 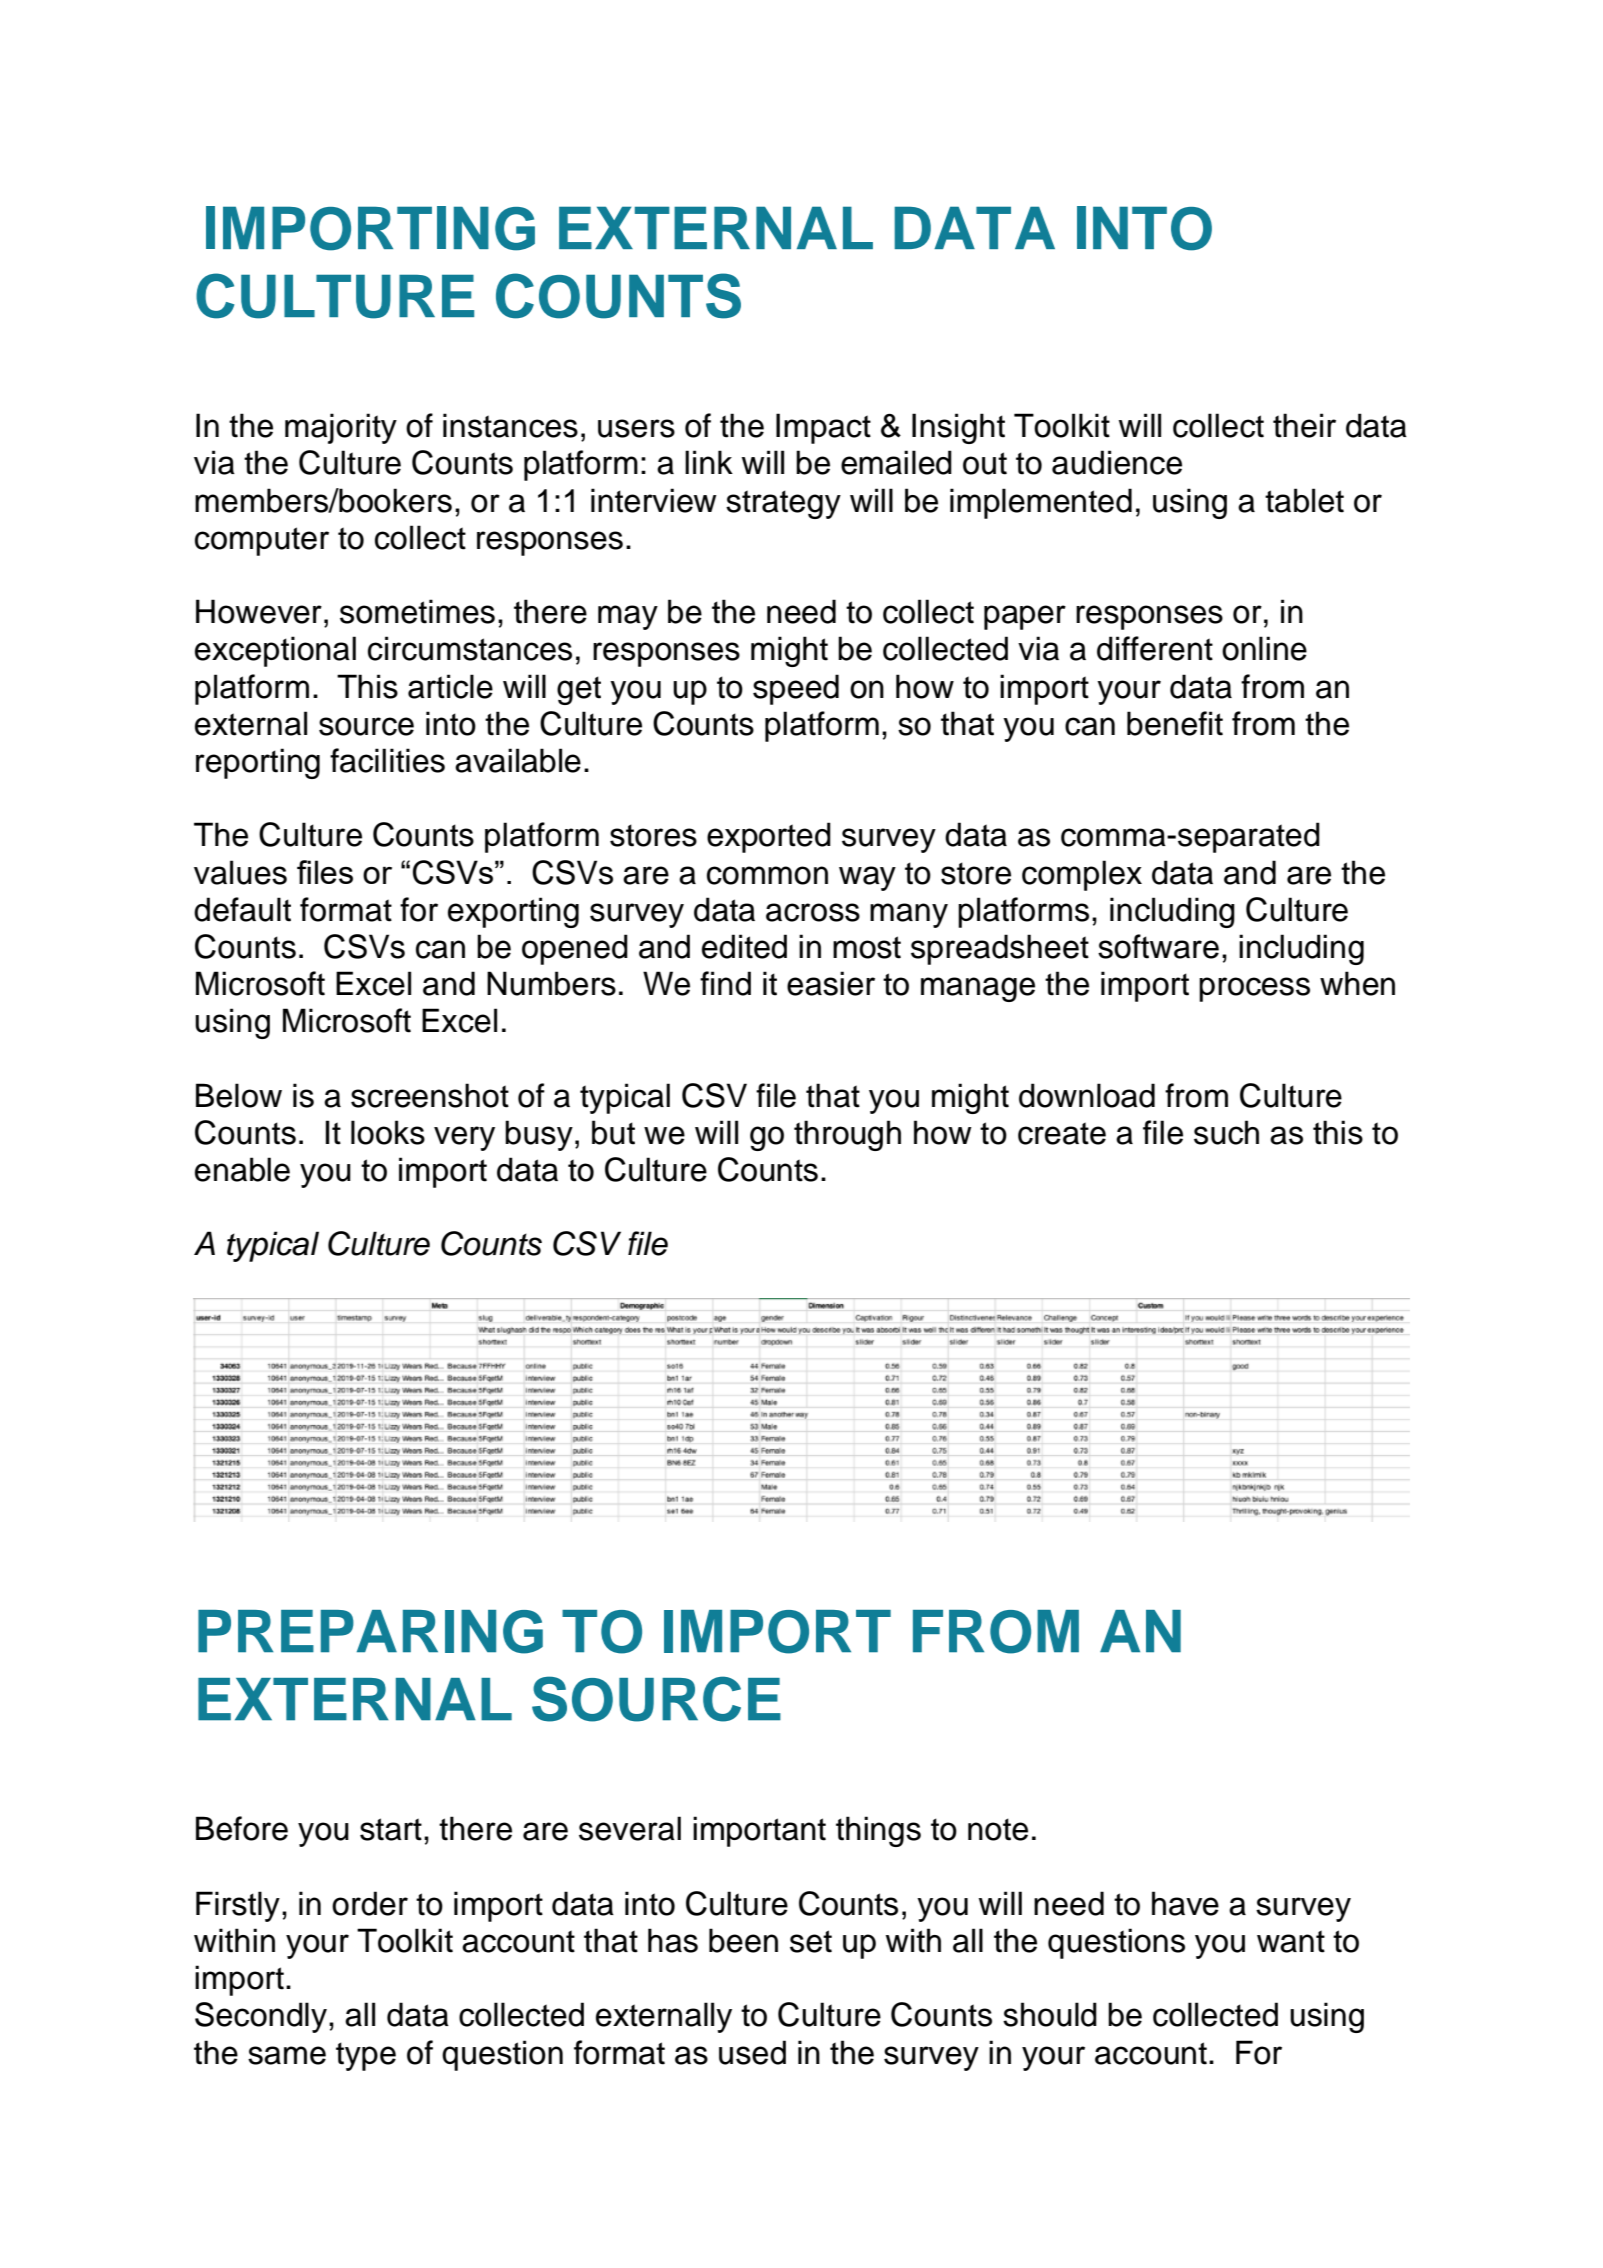 What do you see at coordinates (783, 504) in the image?
I see `strategy` at bounding box center [783, 504].
